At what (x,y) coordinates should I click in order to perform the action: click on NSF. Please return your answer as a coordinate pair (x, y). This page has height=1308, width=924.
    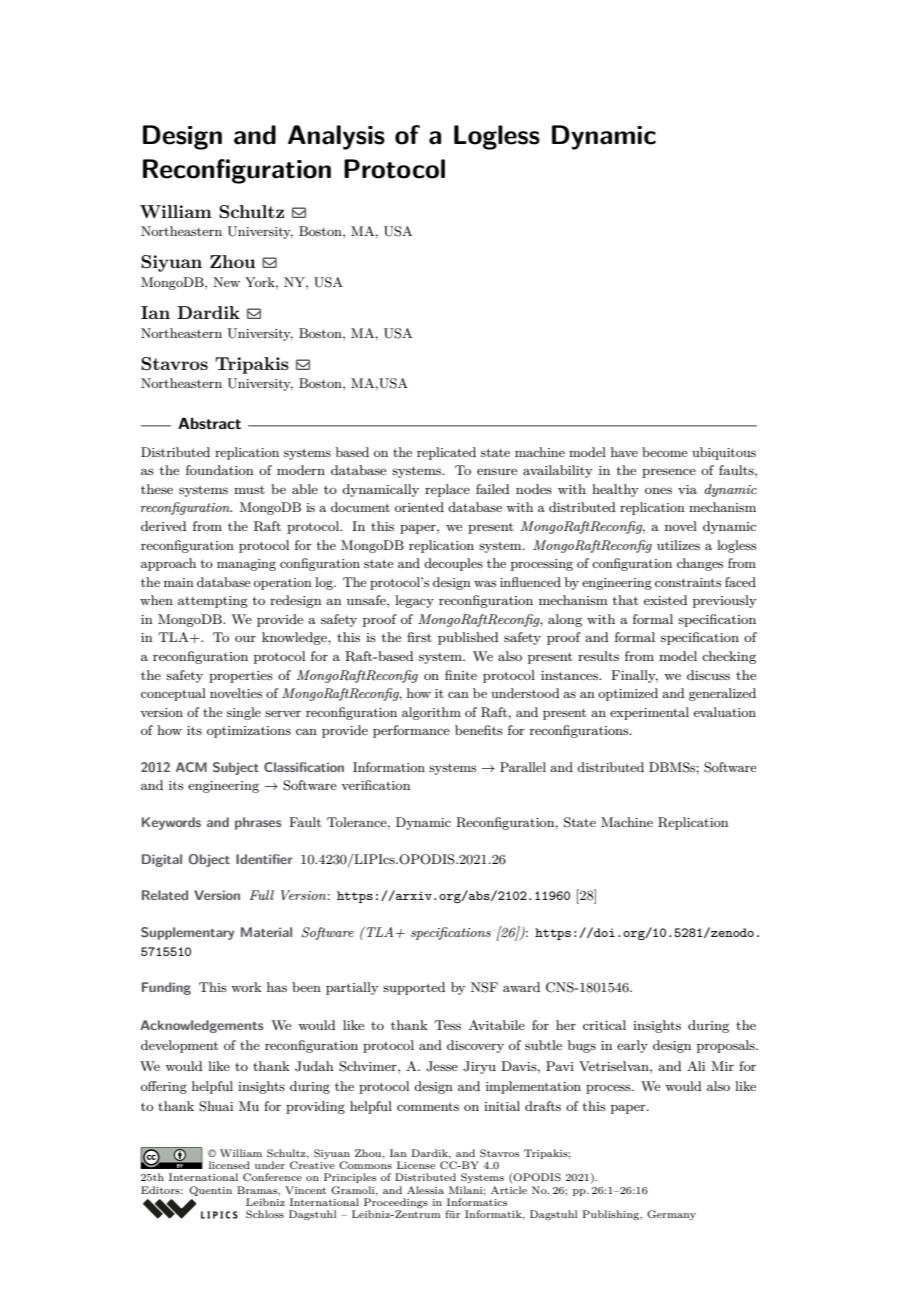
    Looking at the image, I should click on (484, 987).
